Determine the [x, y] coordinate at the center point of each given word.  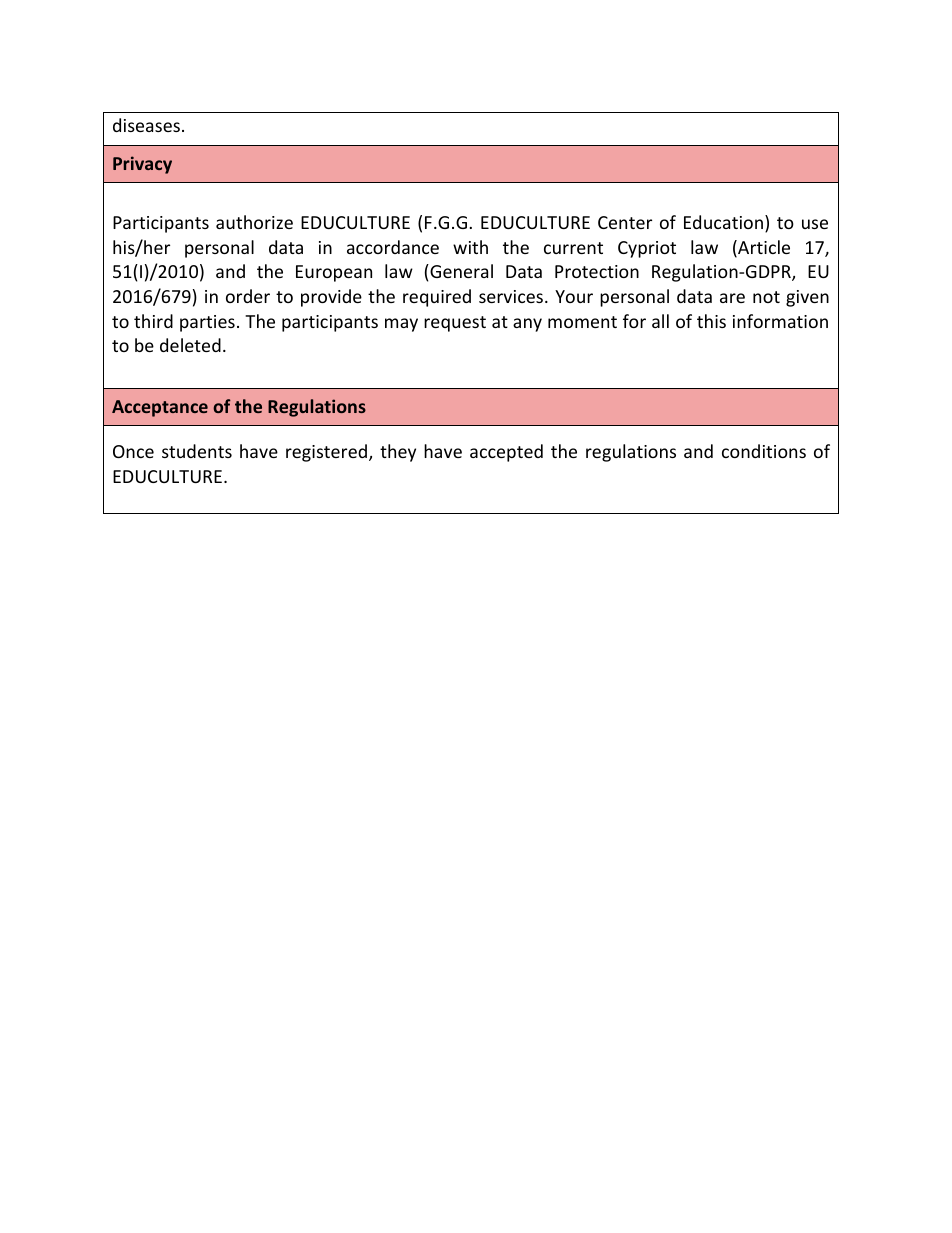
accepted [506, 453]
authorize [254, 222]
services [511, 296]
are [732, 298]
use [815, 224]
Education [723, 222]
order [248, 296]
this [711, 321]
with [470, 247]
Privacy [142, 165]
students [197, 451]
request [455, 324]
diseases [146, 125]
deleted [190, 345]
